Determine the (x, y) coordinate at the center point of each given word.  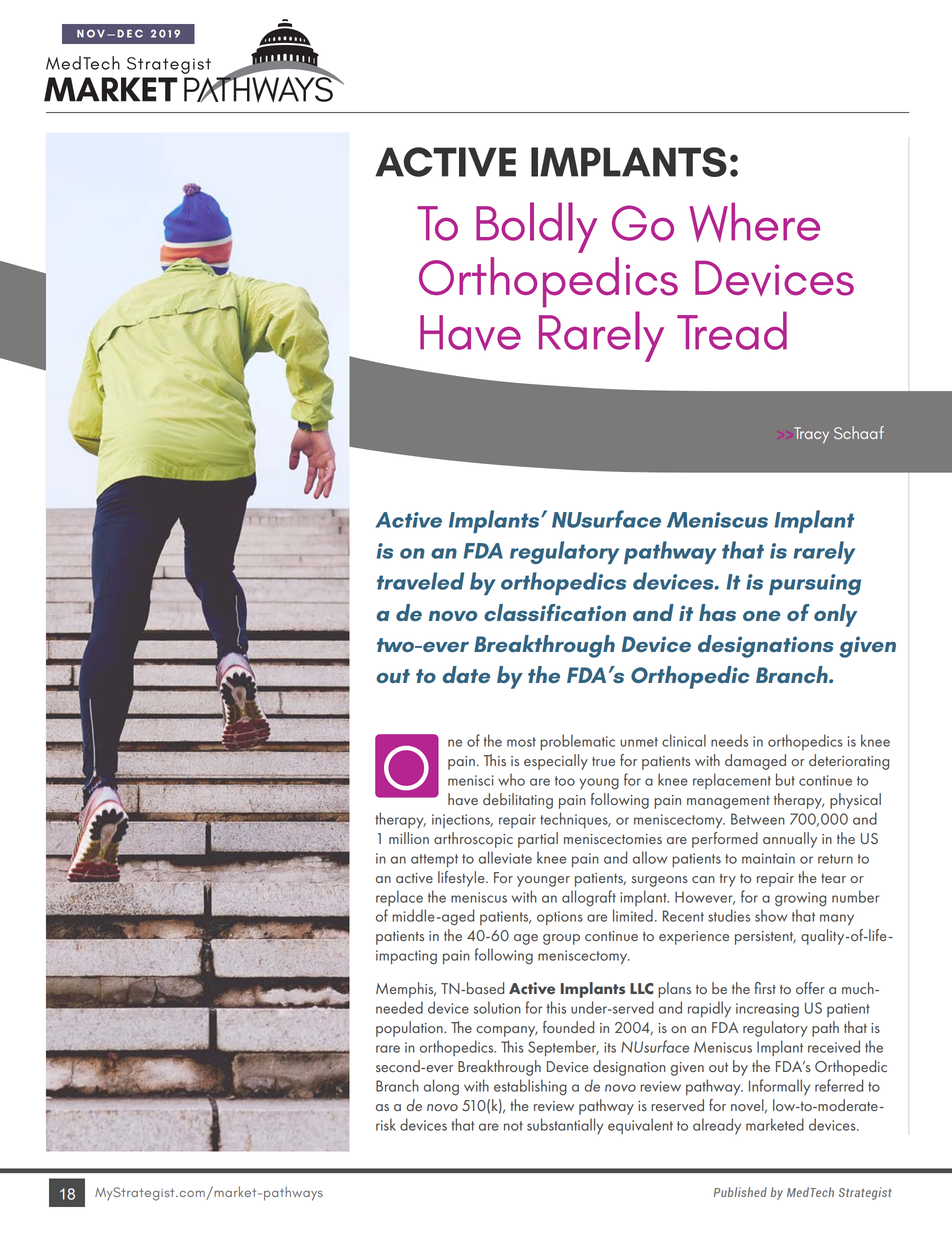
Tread (732, 330)
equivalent (640, 1126)
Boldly (536, 227)
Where (755, 222)
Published (740, 1192)
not (513, 1126)
